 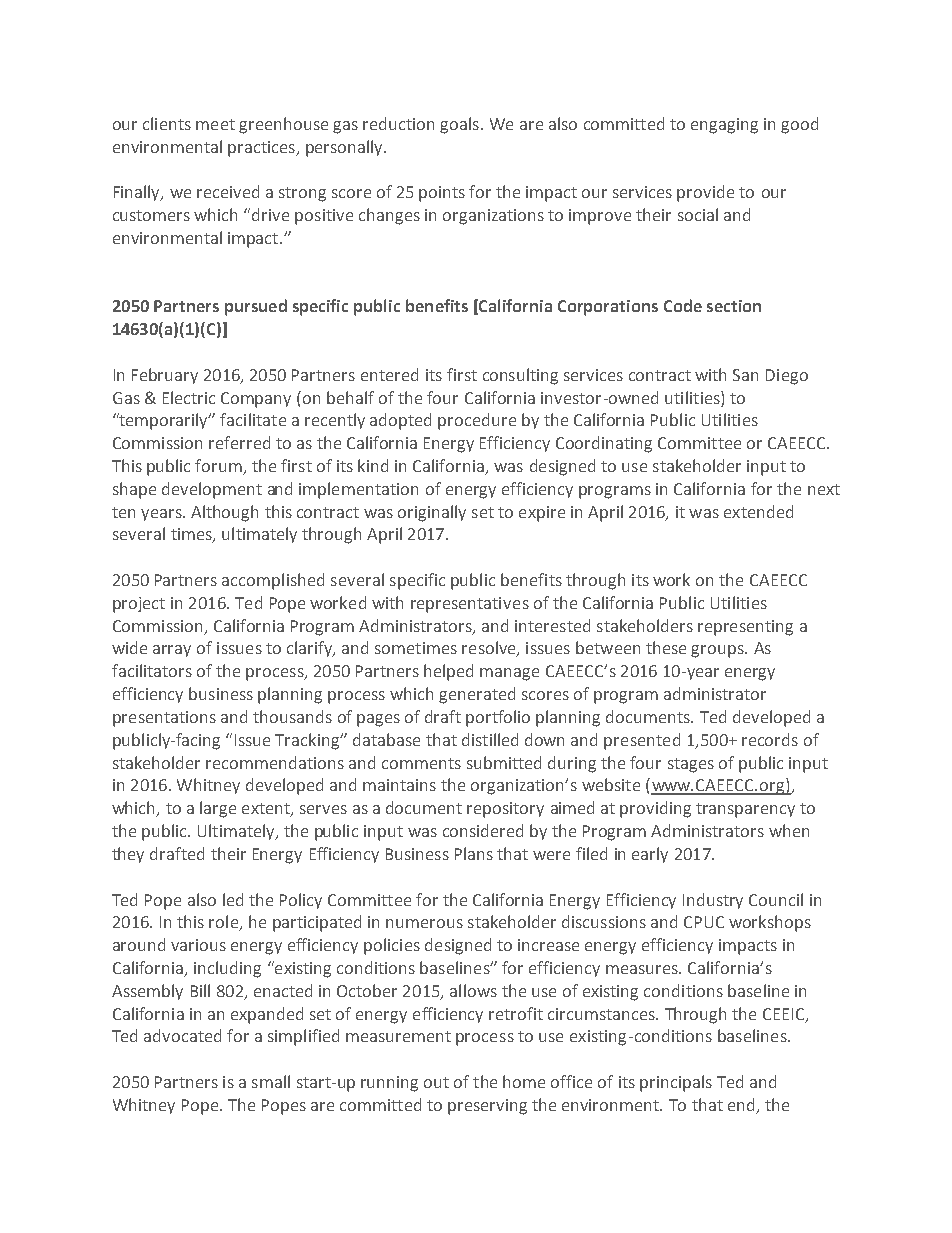 I want to click on meet, so click(x=215, y=124).
